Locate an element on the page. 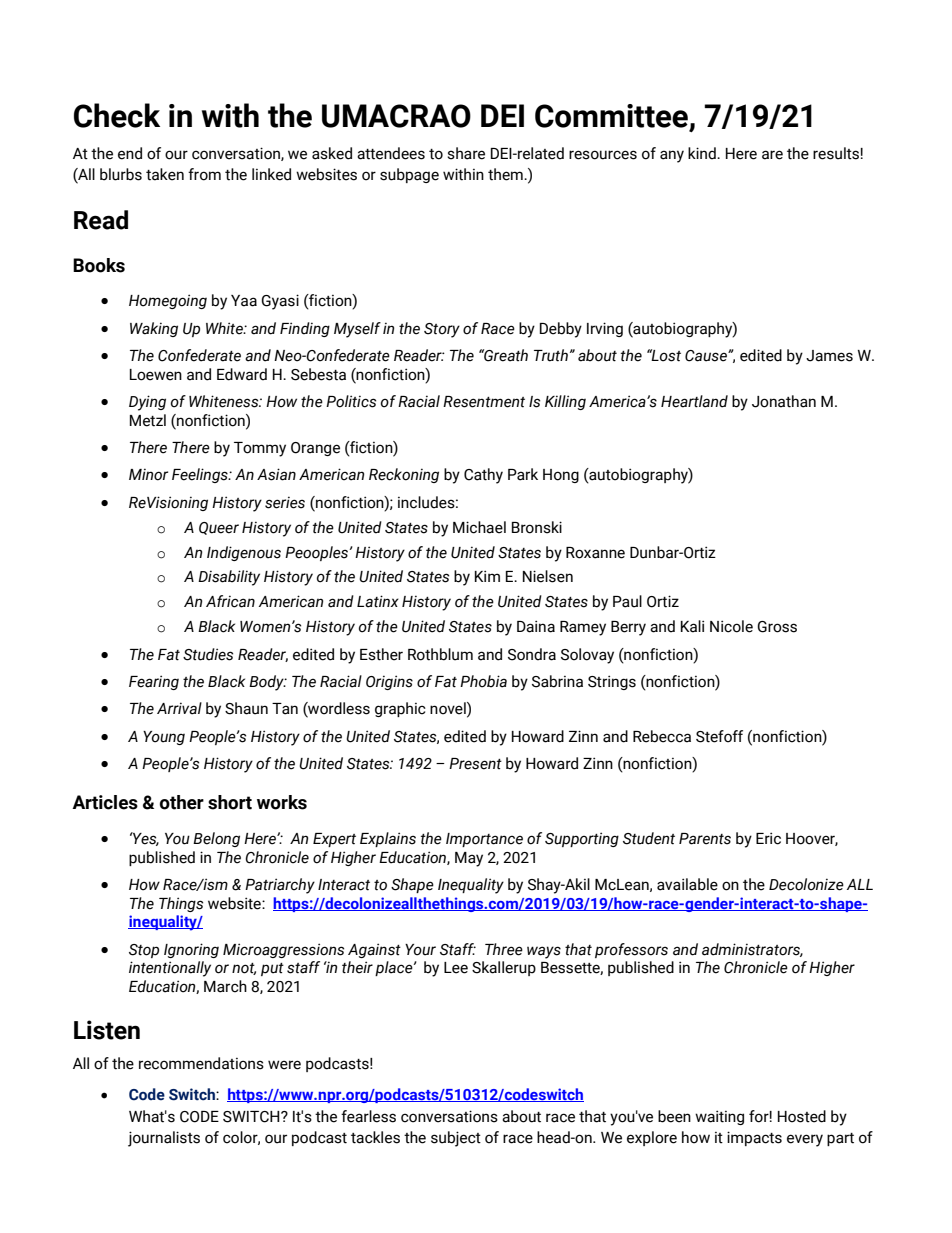 This image has width=952, height=1233. Present is located at coordinates (475, 764).
